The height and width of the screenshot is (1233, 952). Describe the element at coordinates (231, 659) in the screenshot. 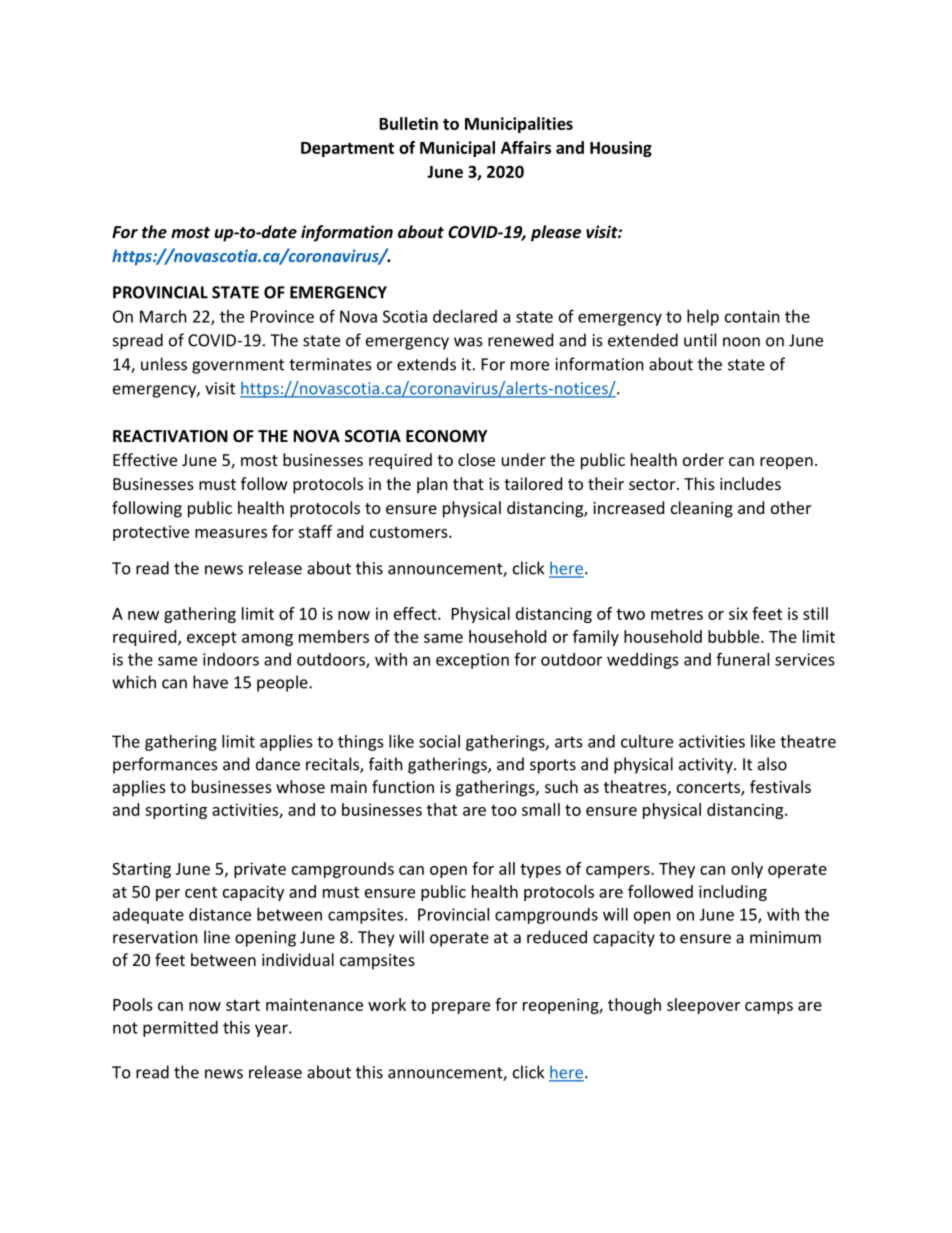

I see `indoors` at that location.
